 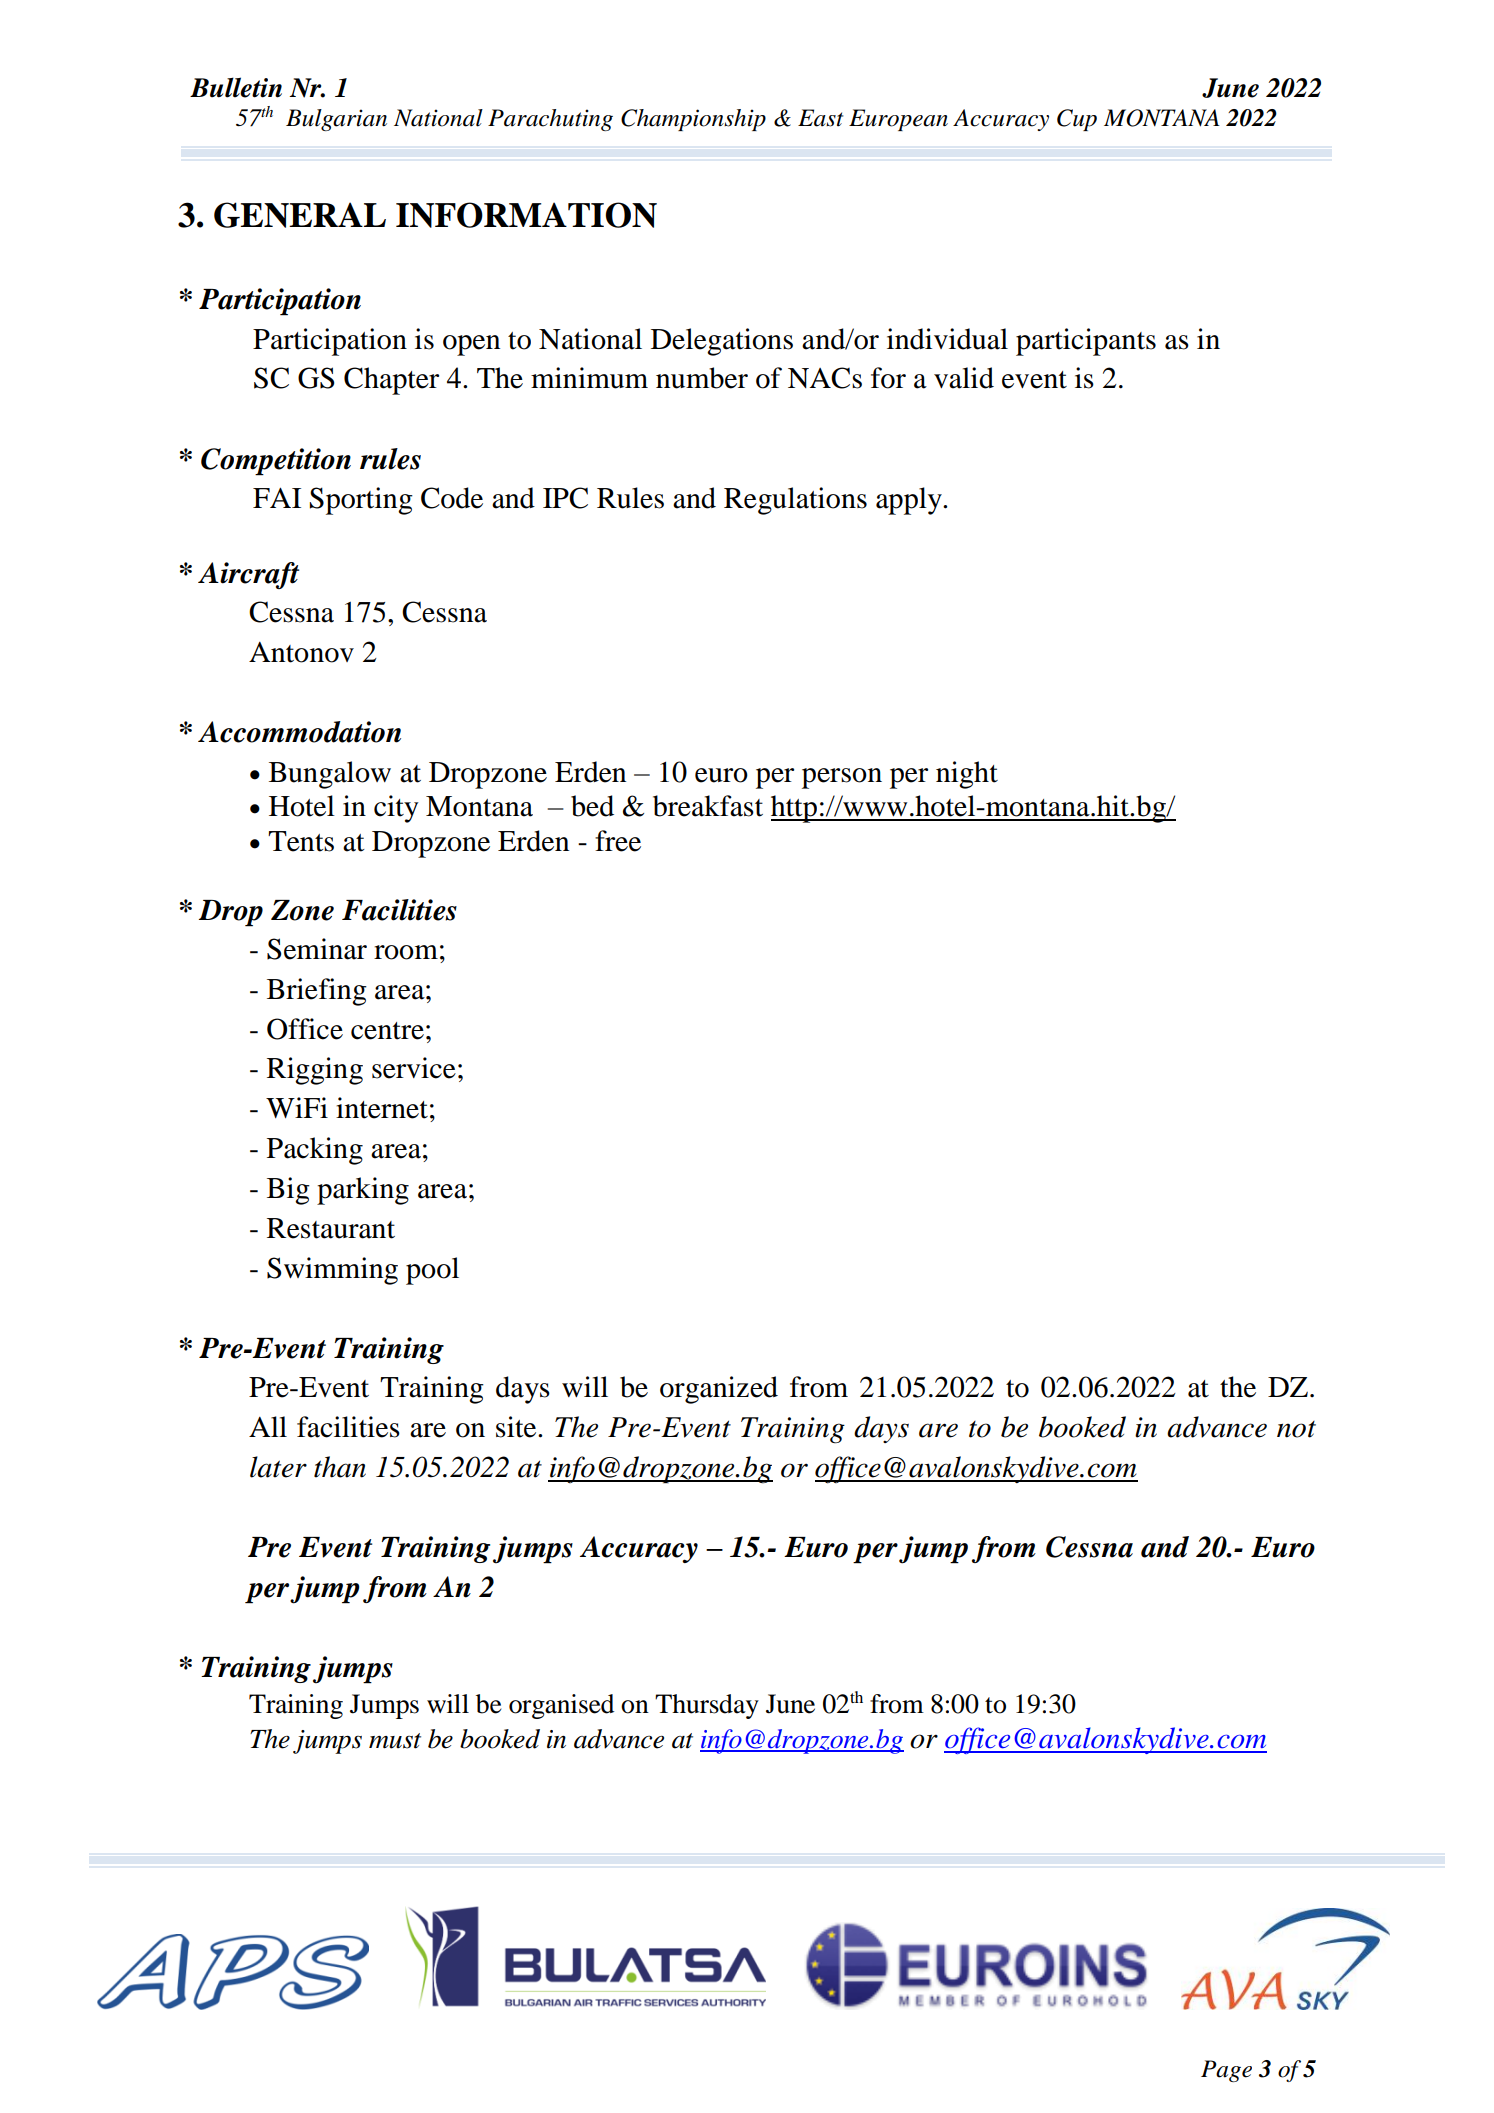 What do you see at coordinates (1296, 1429) in the screenshot?
I see `not` at bounding box center [1296, 1429].
